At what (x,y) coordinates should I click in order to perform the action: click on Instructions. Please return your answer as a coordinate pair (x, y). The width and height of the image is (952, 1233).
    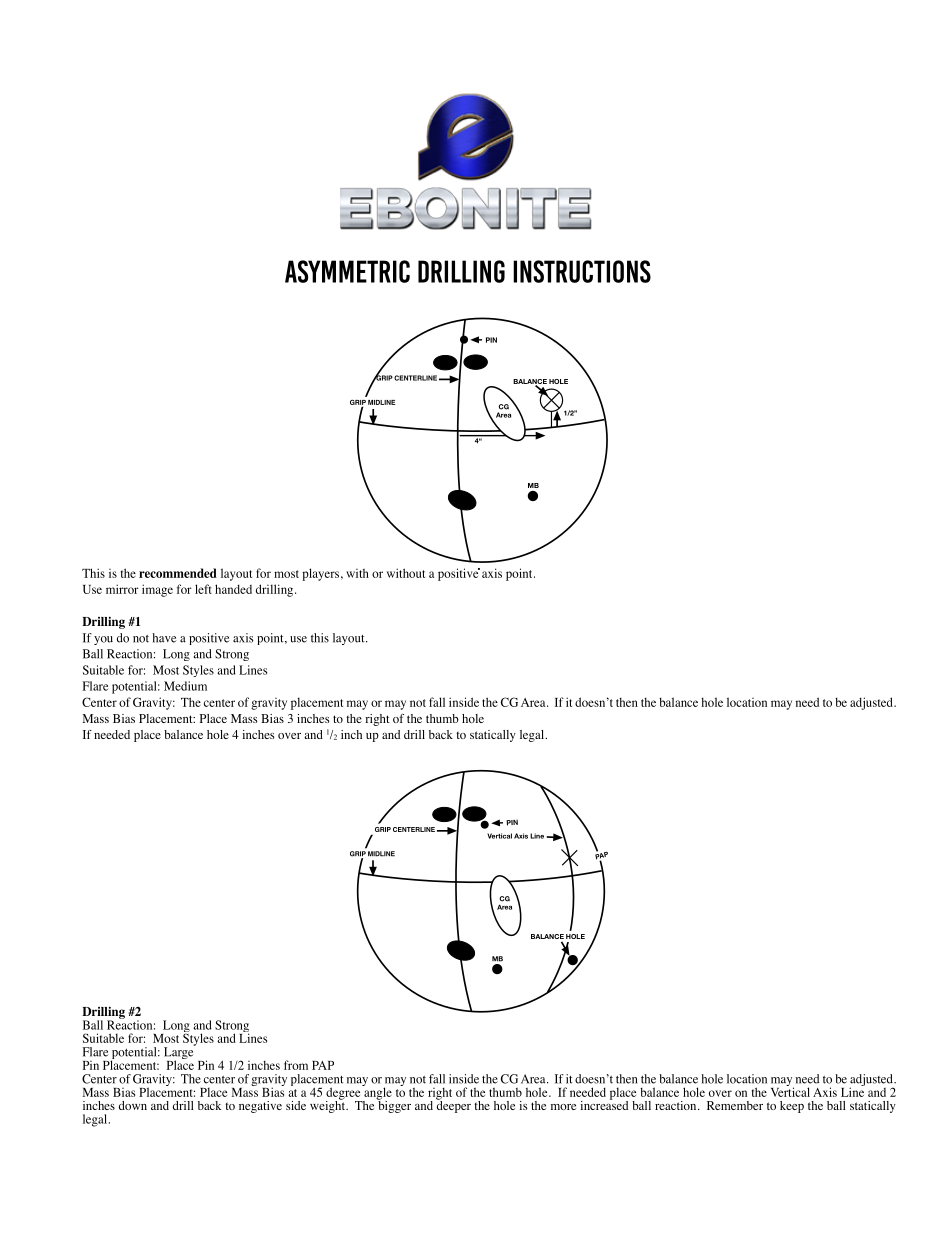
    Looking at the image, I should click on (582, 271).
